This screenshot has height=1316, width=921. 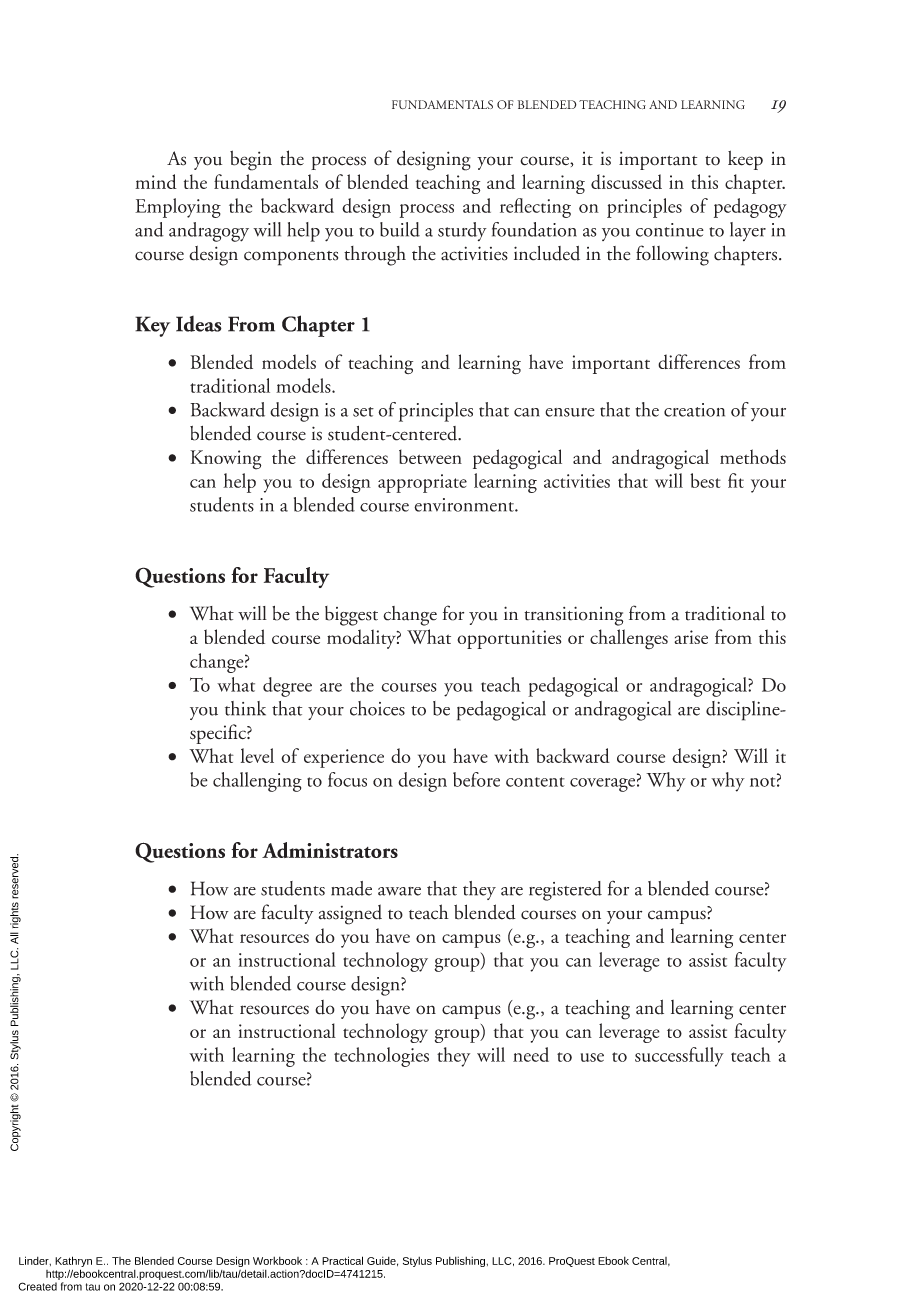 What do you see at coordinates (156, 181) in the screenshot?
I see `mind` at bounding box center [156, 181].
